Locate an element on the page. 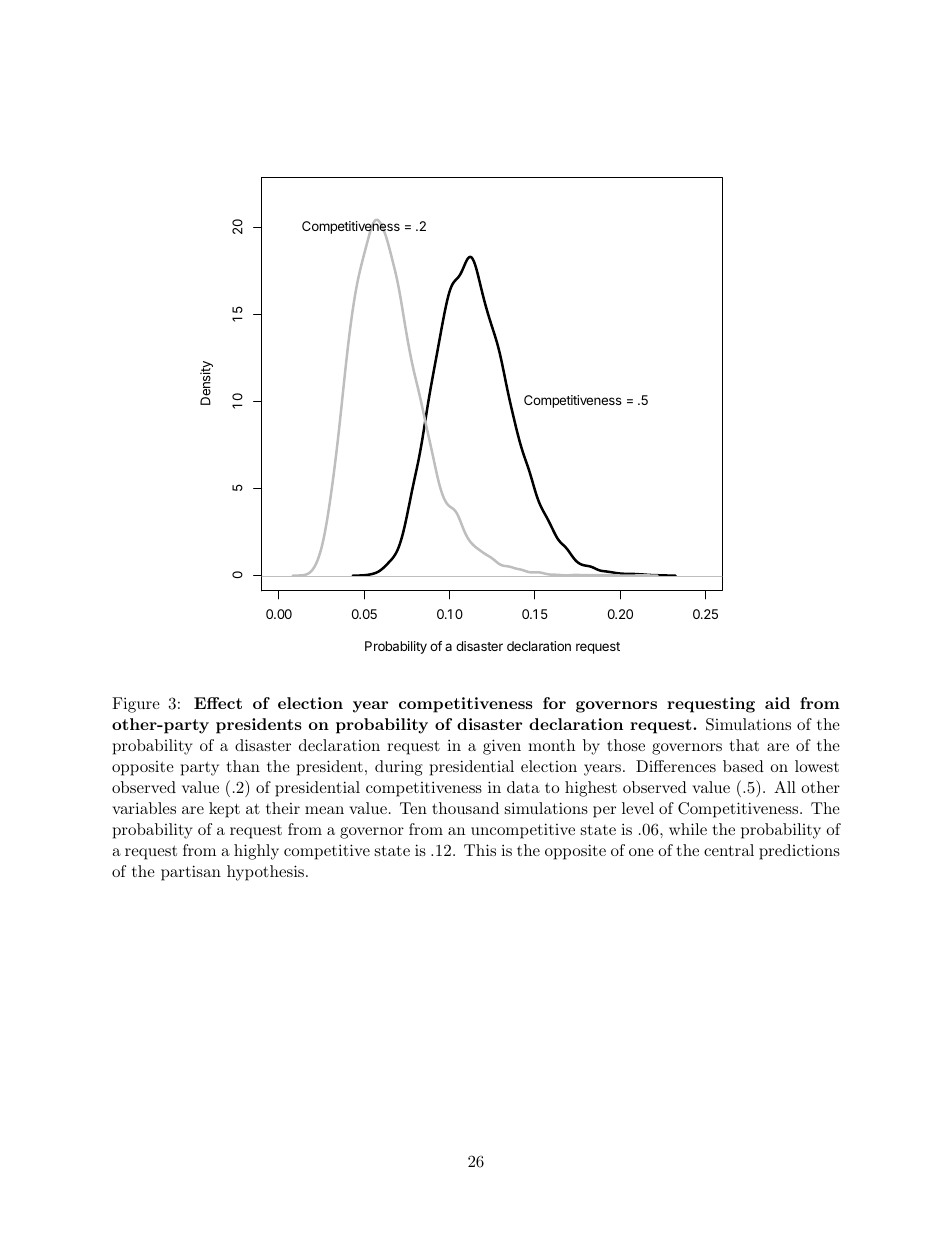  partisan is located at coordinates (191, 873).
